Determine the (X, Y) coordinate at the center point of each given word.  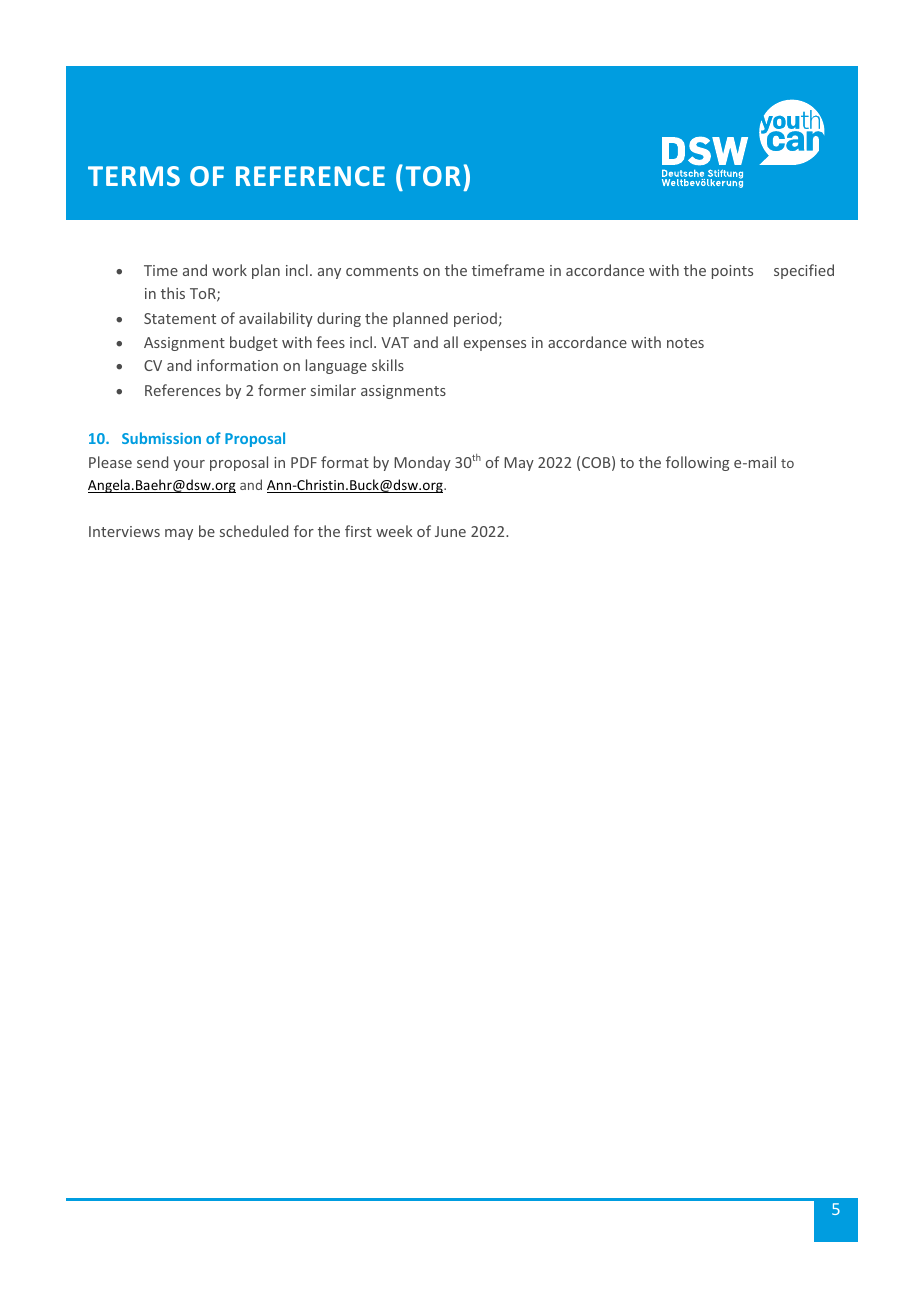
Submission (161, 438)
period (475, 319)
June (450, 531)
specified (804, 271)
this (173, 293)
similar (333, 390)
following (697, 463)
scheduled (254, 531)
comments (382, 271)
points (732, 272)
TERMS (134, 176)
